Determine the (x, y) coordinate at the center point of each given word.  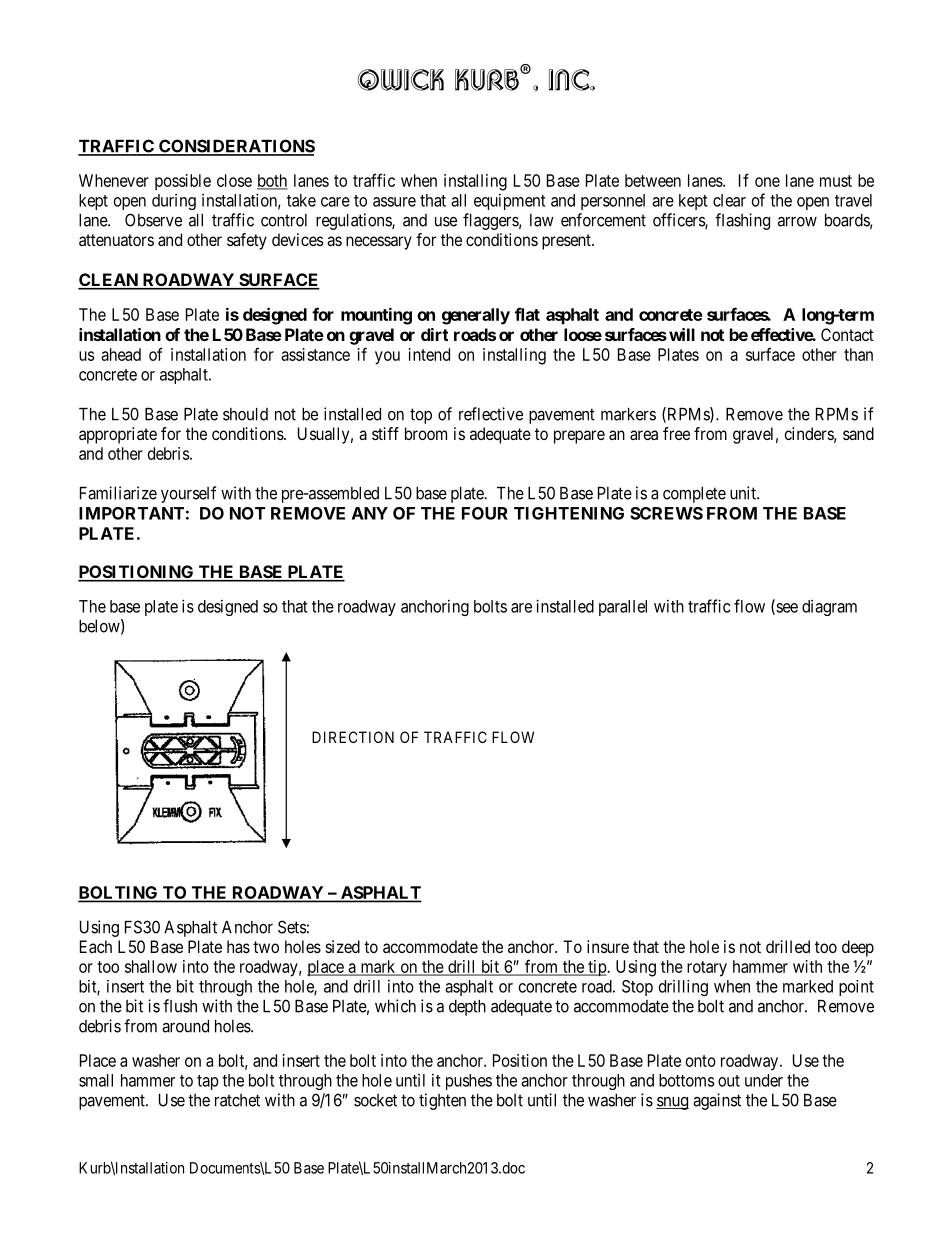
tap (208, 1082)
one (767, 182)
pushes (469, 1082)
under (764, 1080)
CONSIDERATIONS (236, 147)
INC (570, 80)
